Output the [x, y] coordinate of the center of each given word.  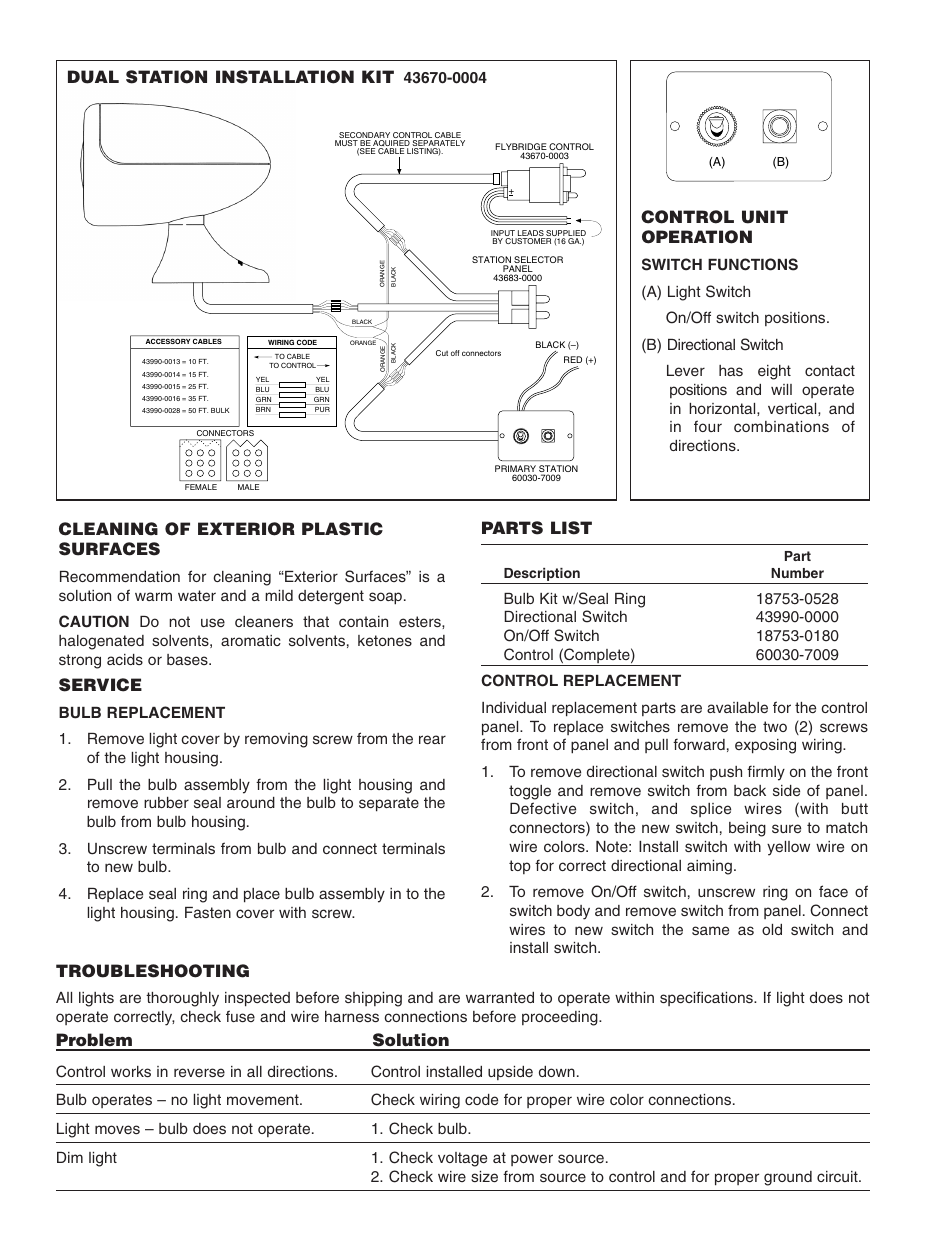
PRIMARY [515, 470]
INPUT [504, 234]
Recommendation [120, 576]
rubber [166, 802]
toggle [530, 792]
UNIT [765, 217]
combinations [781, 426]
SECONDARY [365, 136]
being [747, 829]
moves [117, 1129]
